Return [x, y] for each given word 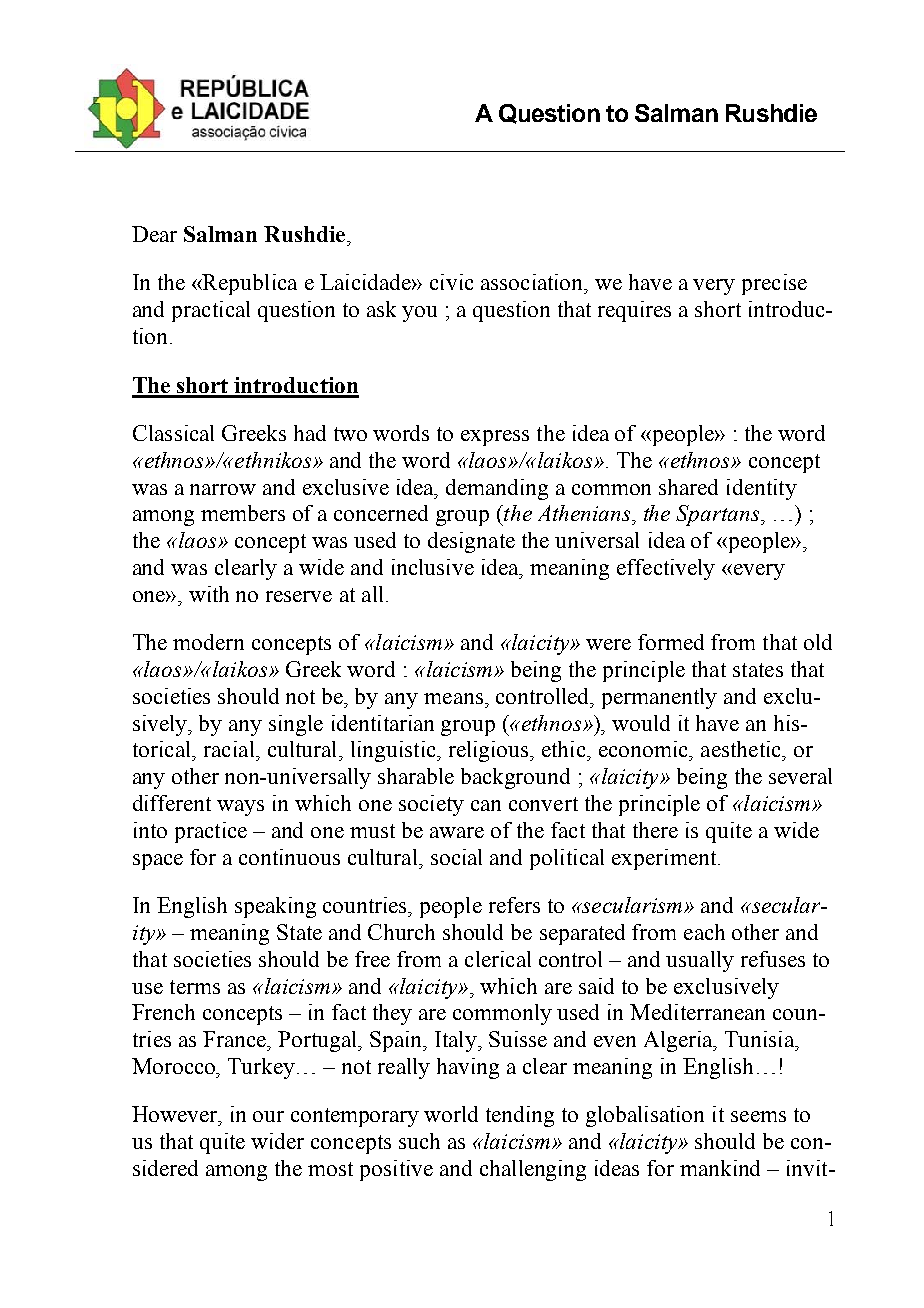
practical [211, 311]
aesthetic [742, 749]
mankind [720, 1168]
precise [774, 284]
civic [451, 282]
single [296, 725]
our [268, 1116]
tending [520, 1116]
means [453, 698]
